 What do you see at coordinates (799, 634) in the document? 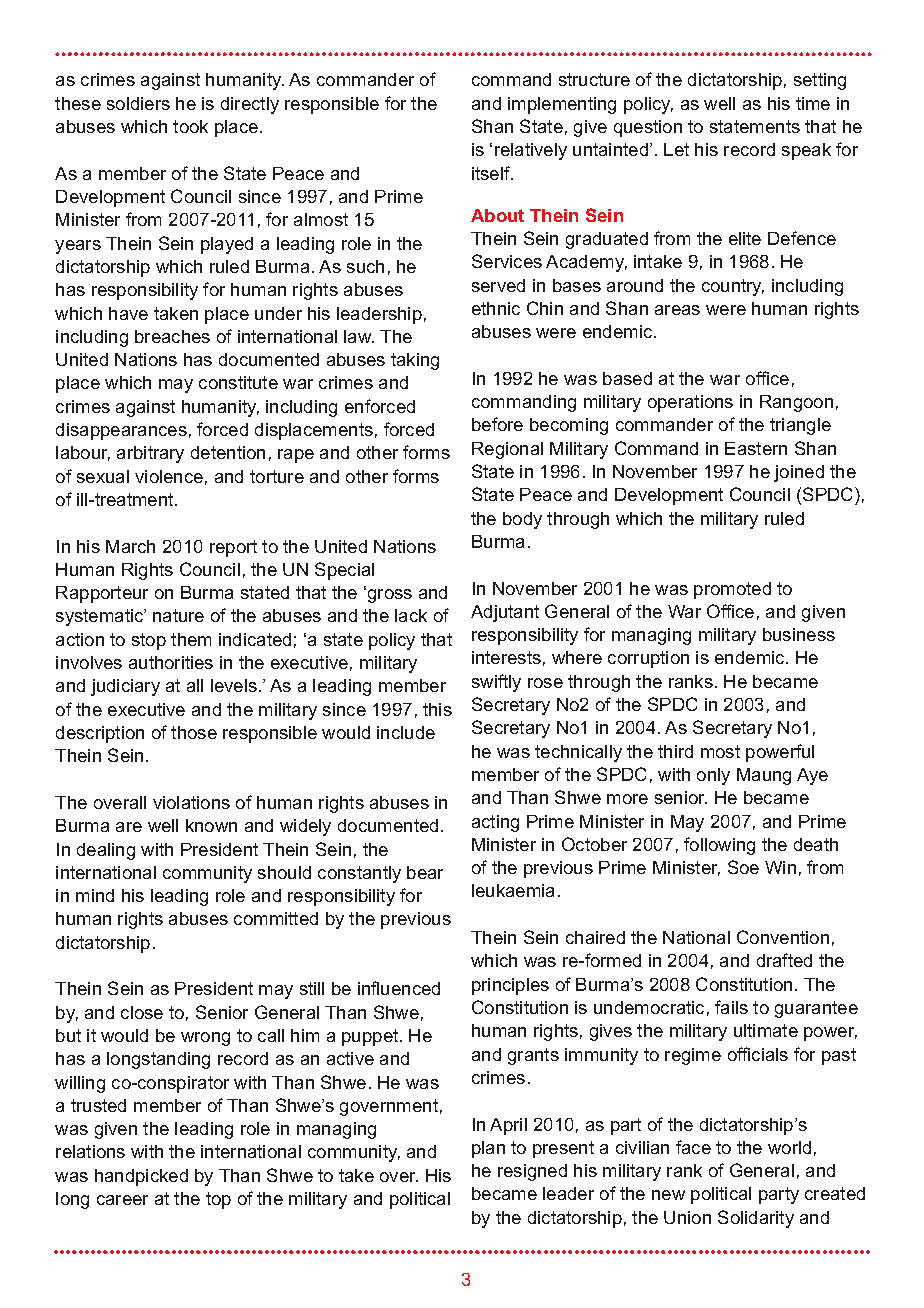
I see `business` at bounding box center [799, 634].
